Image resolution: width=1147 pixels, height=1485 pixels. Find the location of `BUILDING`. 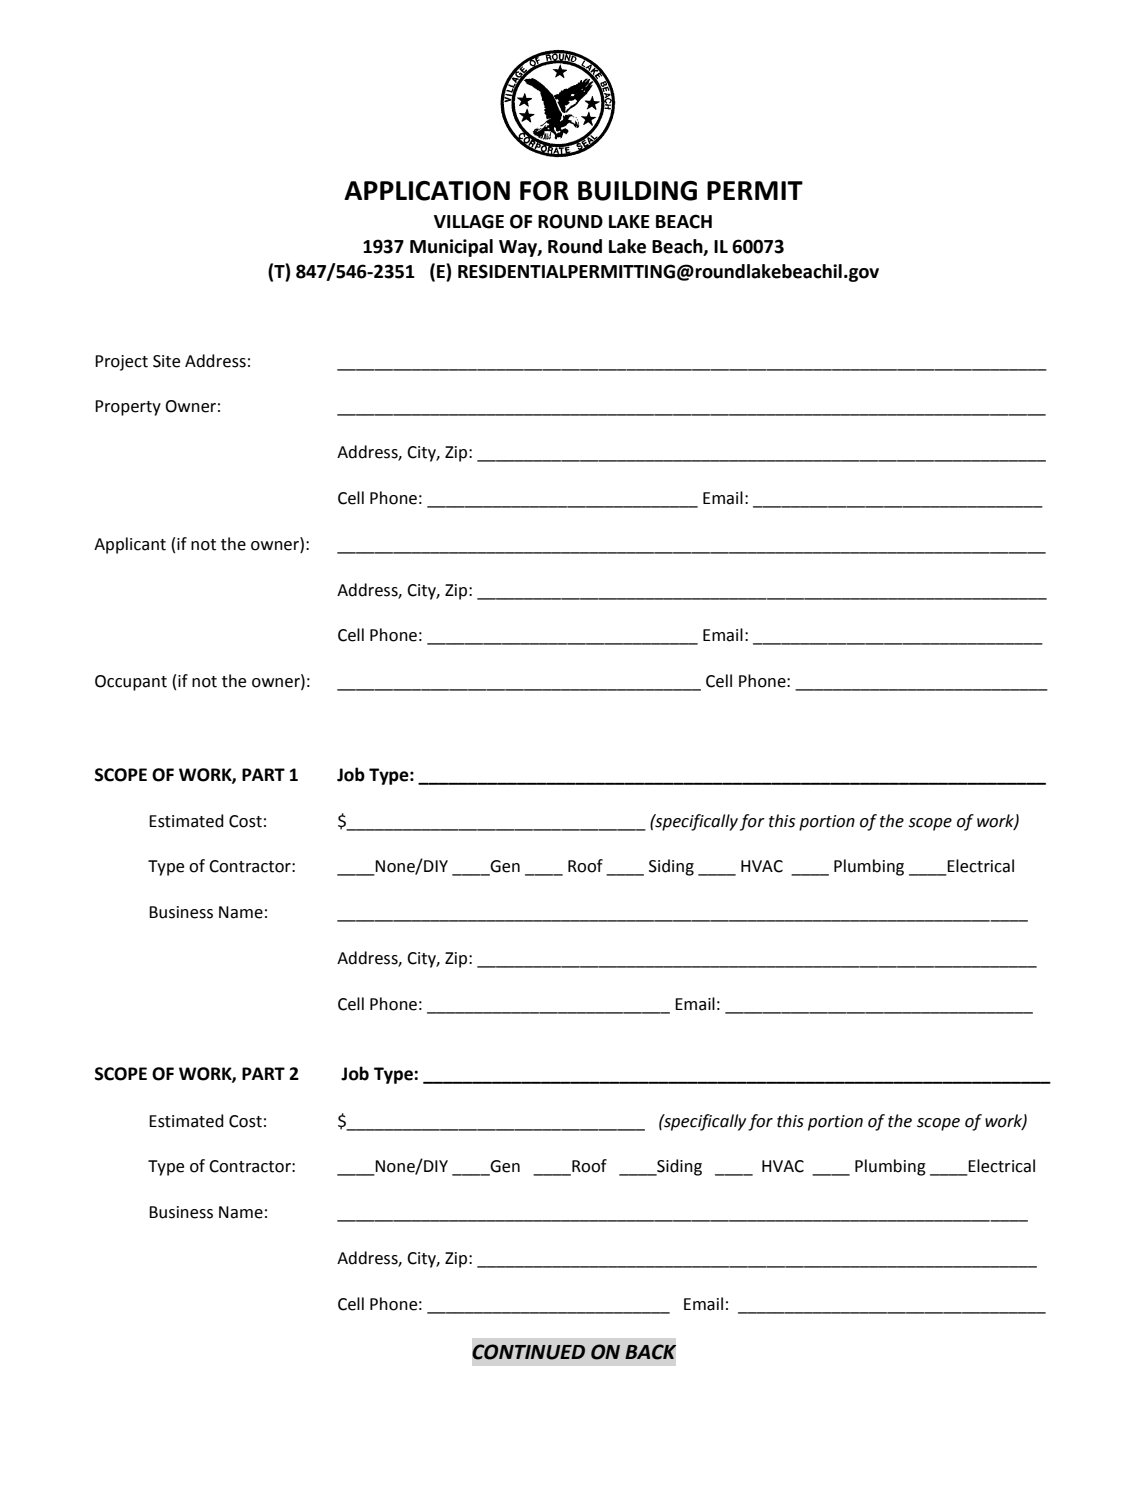

BUILDING is located at coordinates (637, 191).
